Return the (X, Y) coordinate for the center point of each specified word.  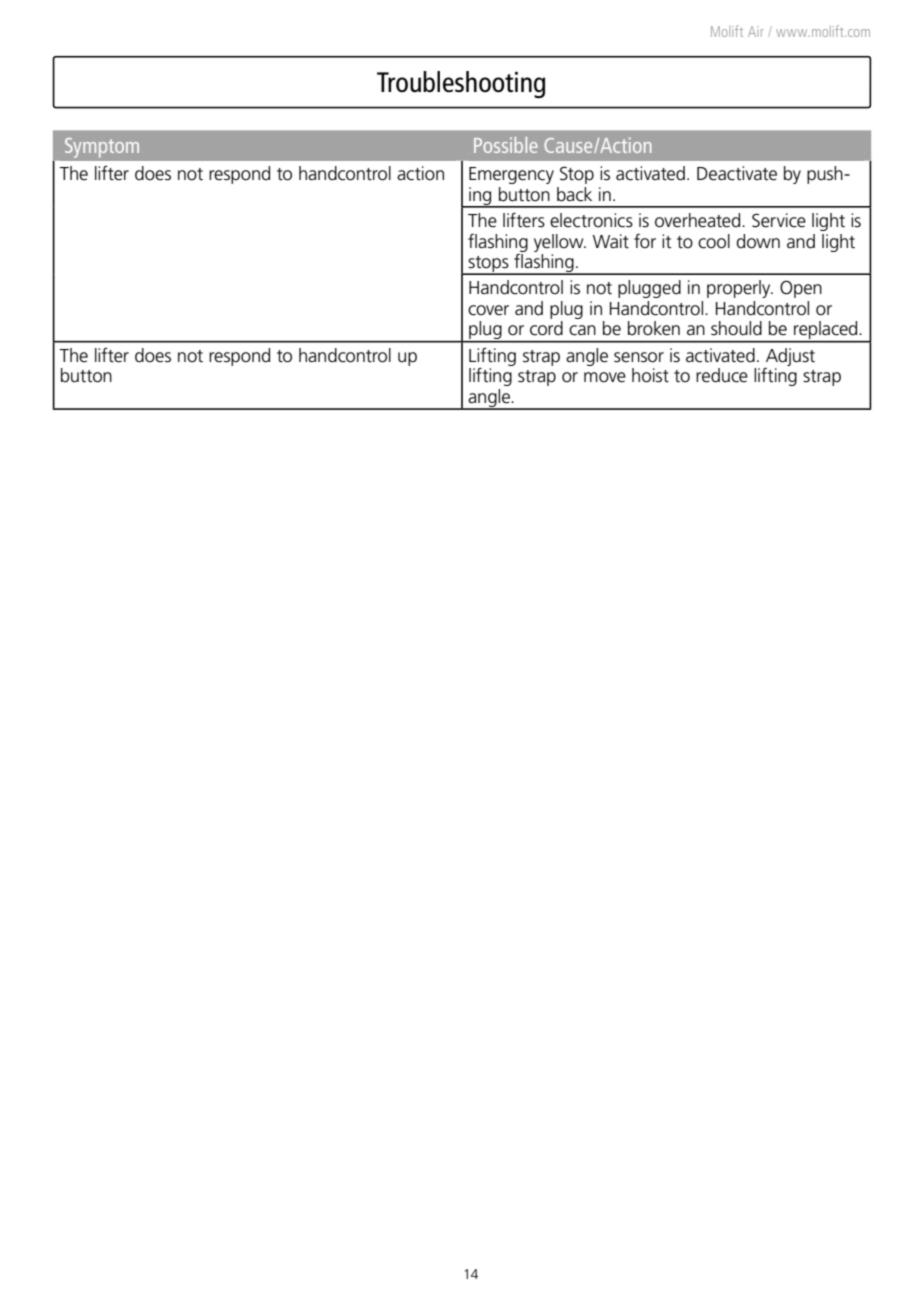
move (605, 377)
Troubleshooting (461, 85)
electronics (591, 220)
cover (488, 310)
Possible (506, 145)
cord (546, 328)
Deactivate (737, 173)
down (758, 241)
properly (740, 289)
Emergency (511, 175)
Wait (611, 241)
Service (779, 220)
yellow (560, 243)
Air (756, 31)
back (574, 194)
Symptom (102, 148)
